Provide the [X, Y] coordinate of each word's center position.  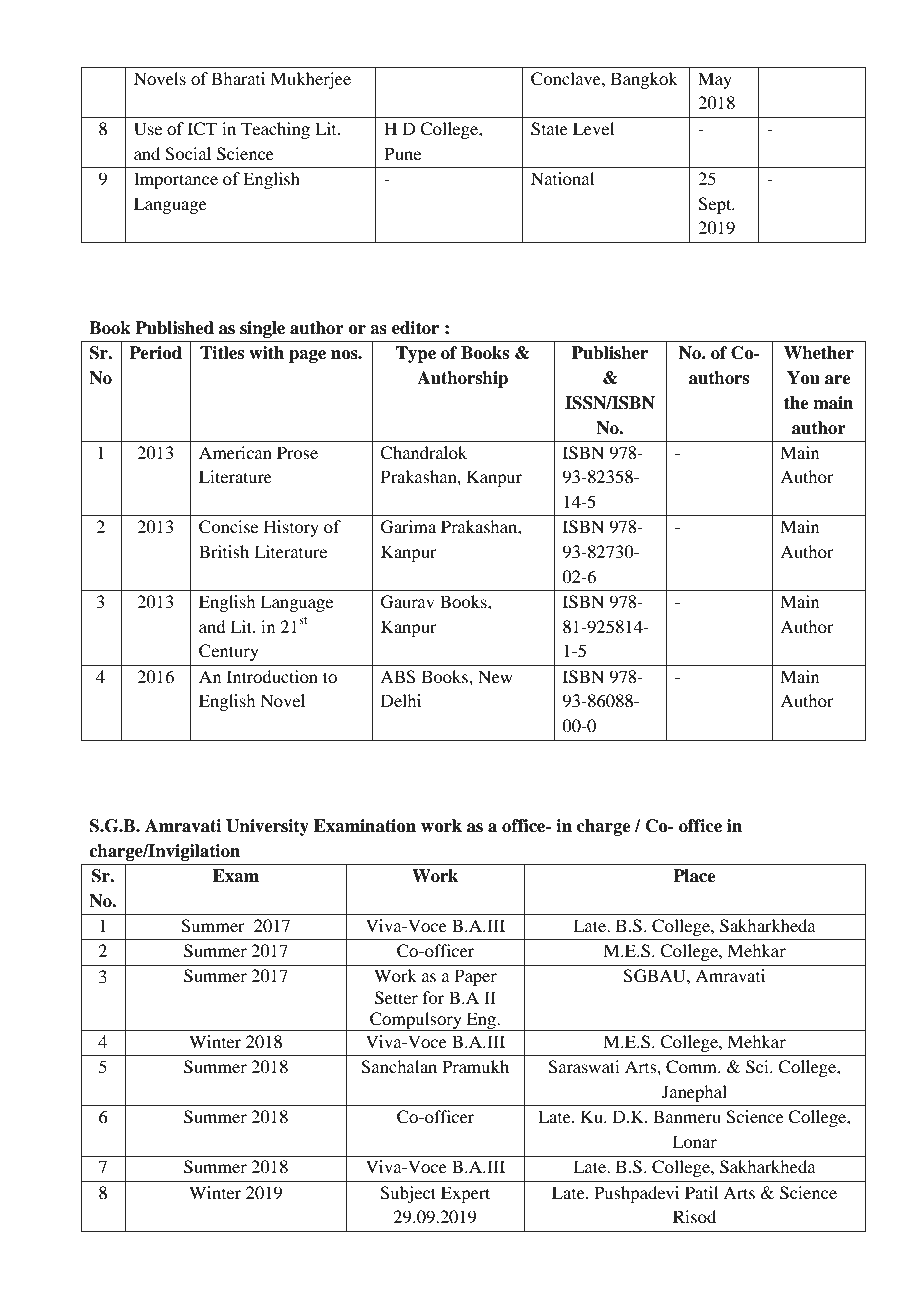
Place [694, 876]
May [715, 80]
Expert [465, 1194]
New [495, 676]
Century [229, 652]
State [549, 129]
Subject [408, 1194]
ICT [202, 129]
